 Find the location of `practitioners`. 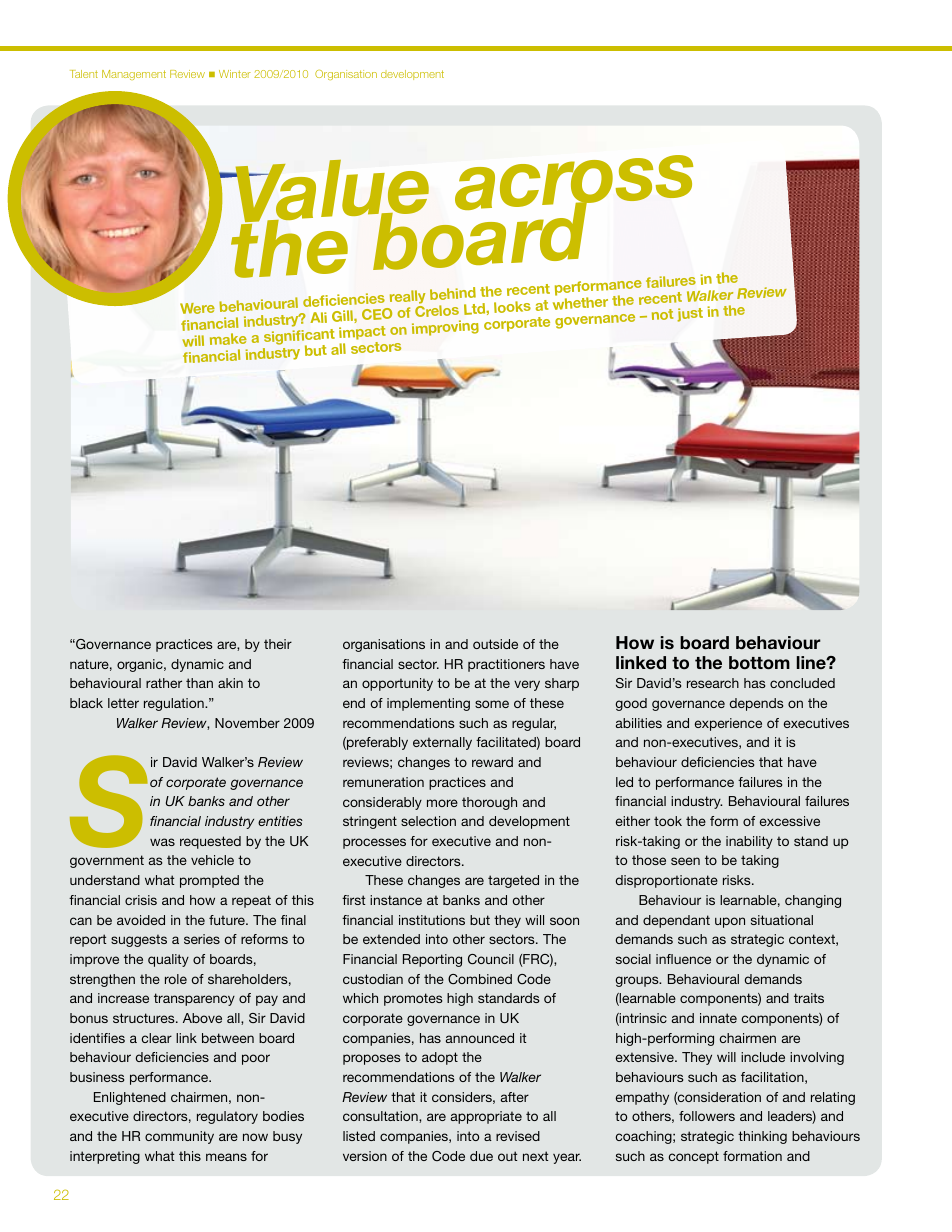

practitioners is located at coordinates (506, 665).
